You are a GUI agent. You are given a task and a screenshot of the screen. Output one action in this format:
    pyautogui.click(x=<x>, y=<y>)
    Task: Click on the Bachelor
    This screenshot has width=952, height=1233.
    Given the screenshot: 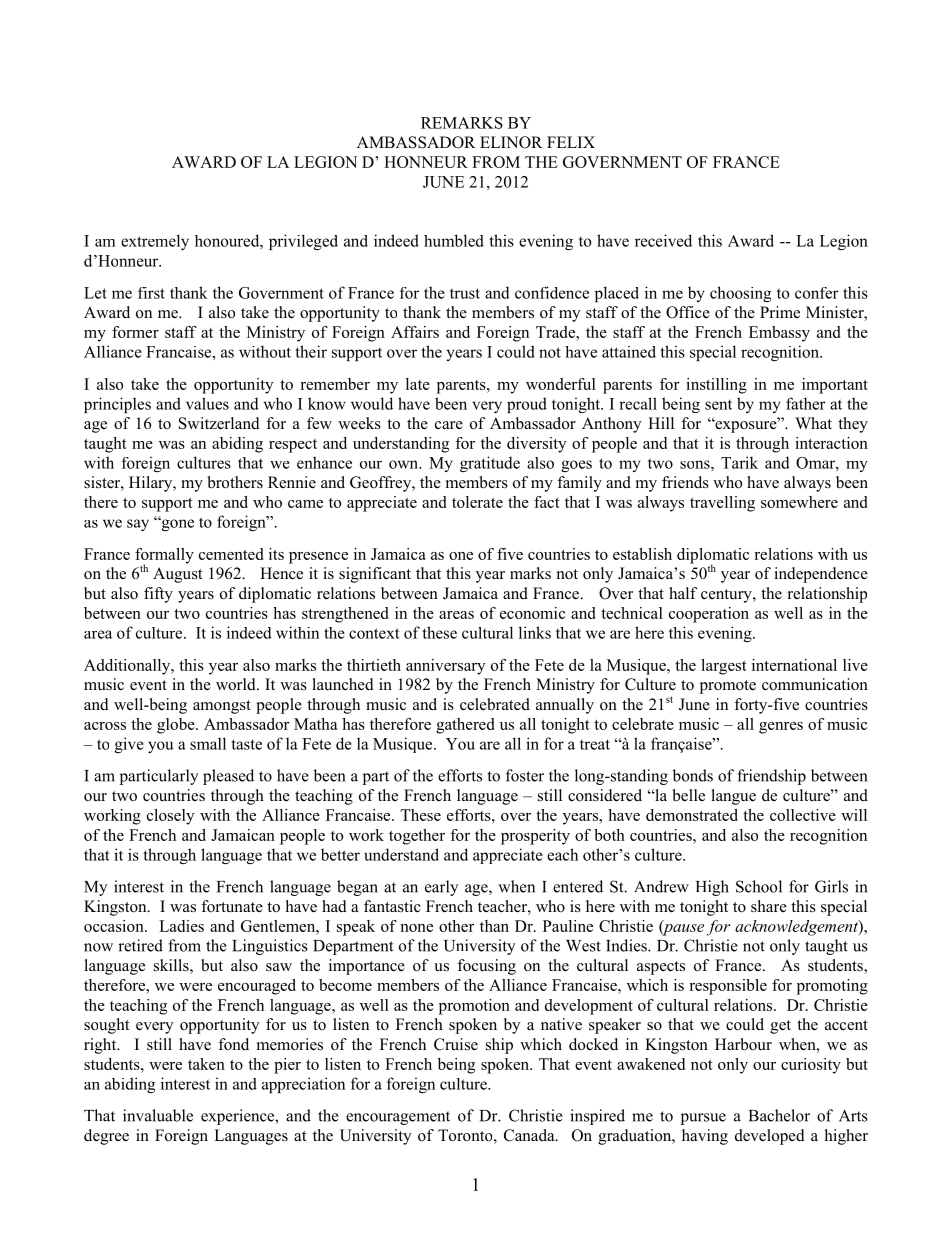 What is the action you would take?
    pyautogui.click(x=779, y=1115)
